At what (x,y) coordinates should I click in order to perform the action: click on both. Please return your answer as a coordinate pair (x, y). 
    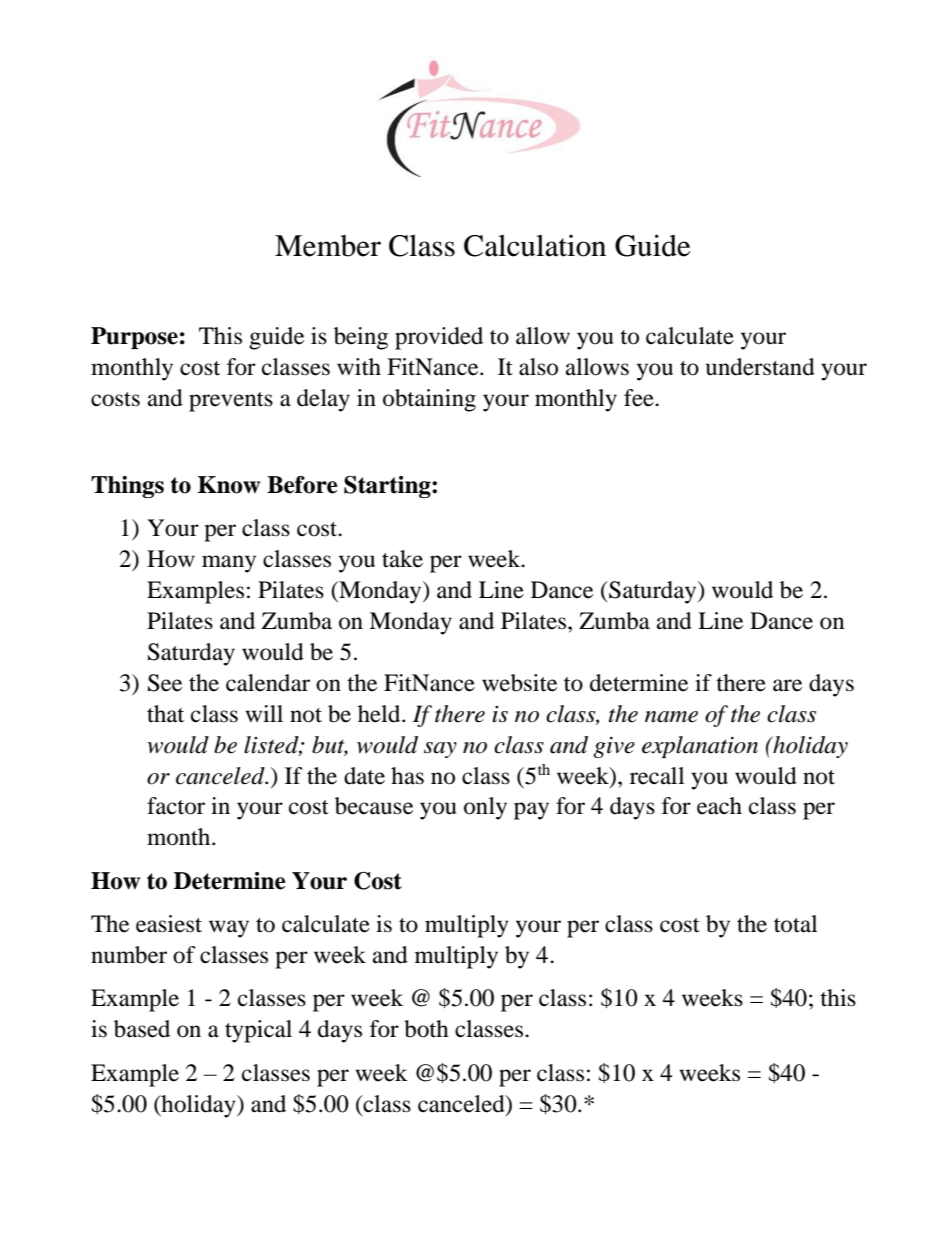
    Looking at the image, I should click on (426, 1029).
